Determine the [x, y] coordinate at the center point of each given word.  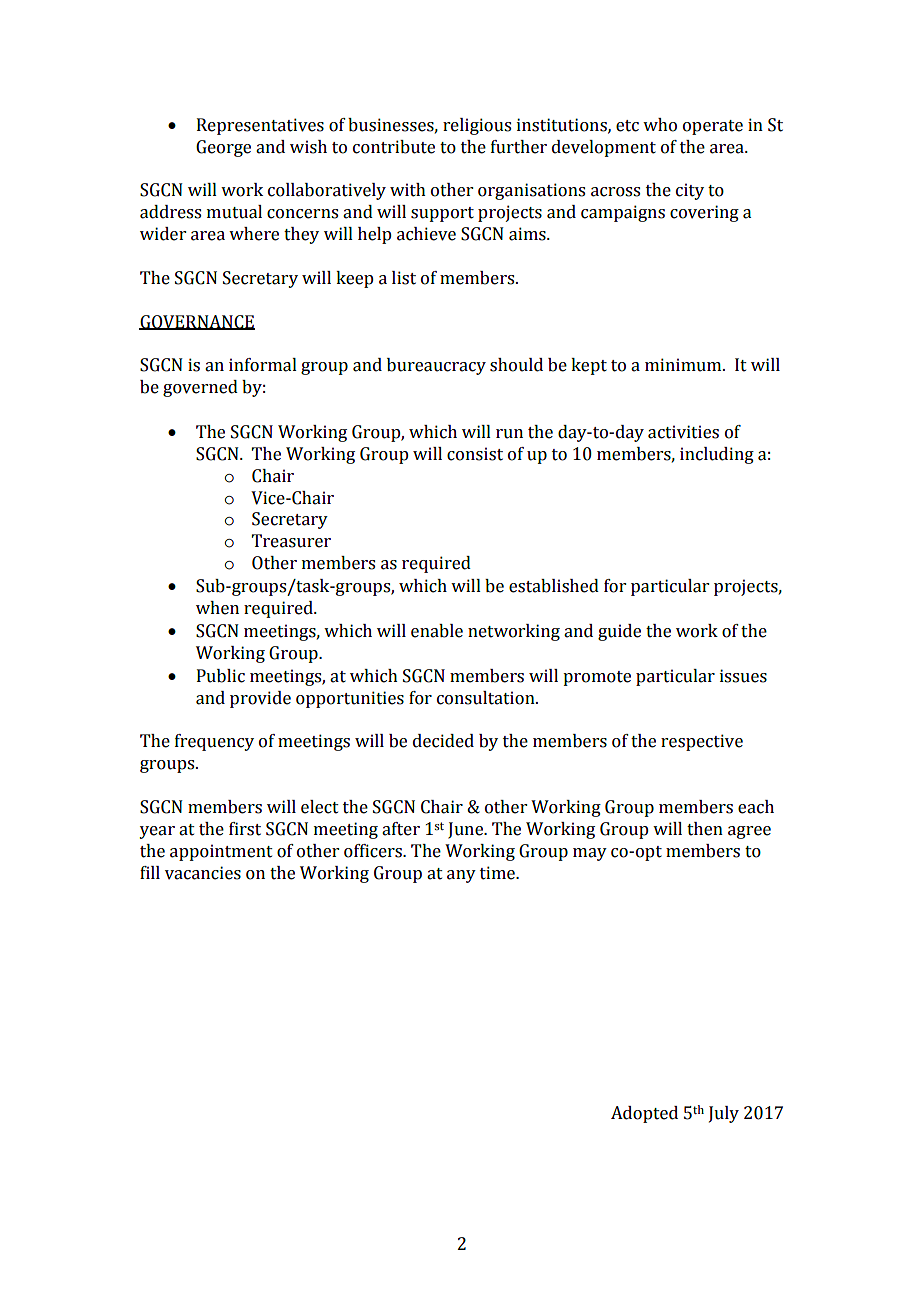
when [217, 608]
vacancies [203, 873]
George [223, 148]
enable [437, 631]
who [660, 125]
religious [477, 126]
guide [619, 632]
